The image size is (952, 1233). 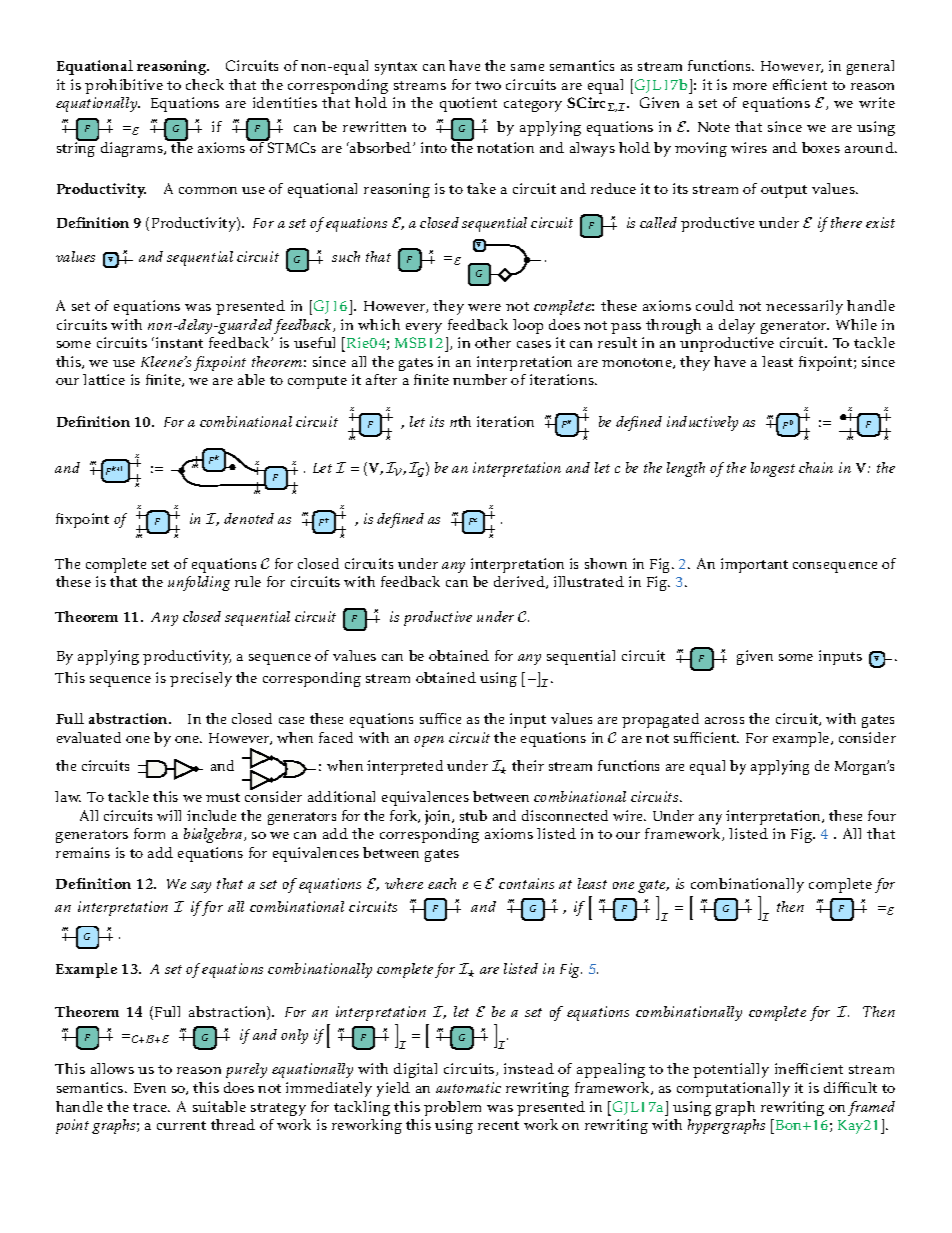 I want to click on lattice, so click(x=104, y=379).
